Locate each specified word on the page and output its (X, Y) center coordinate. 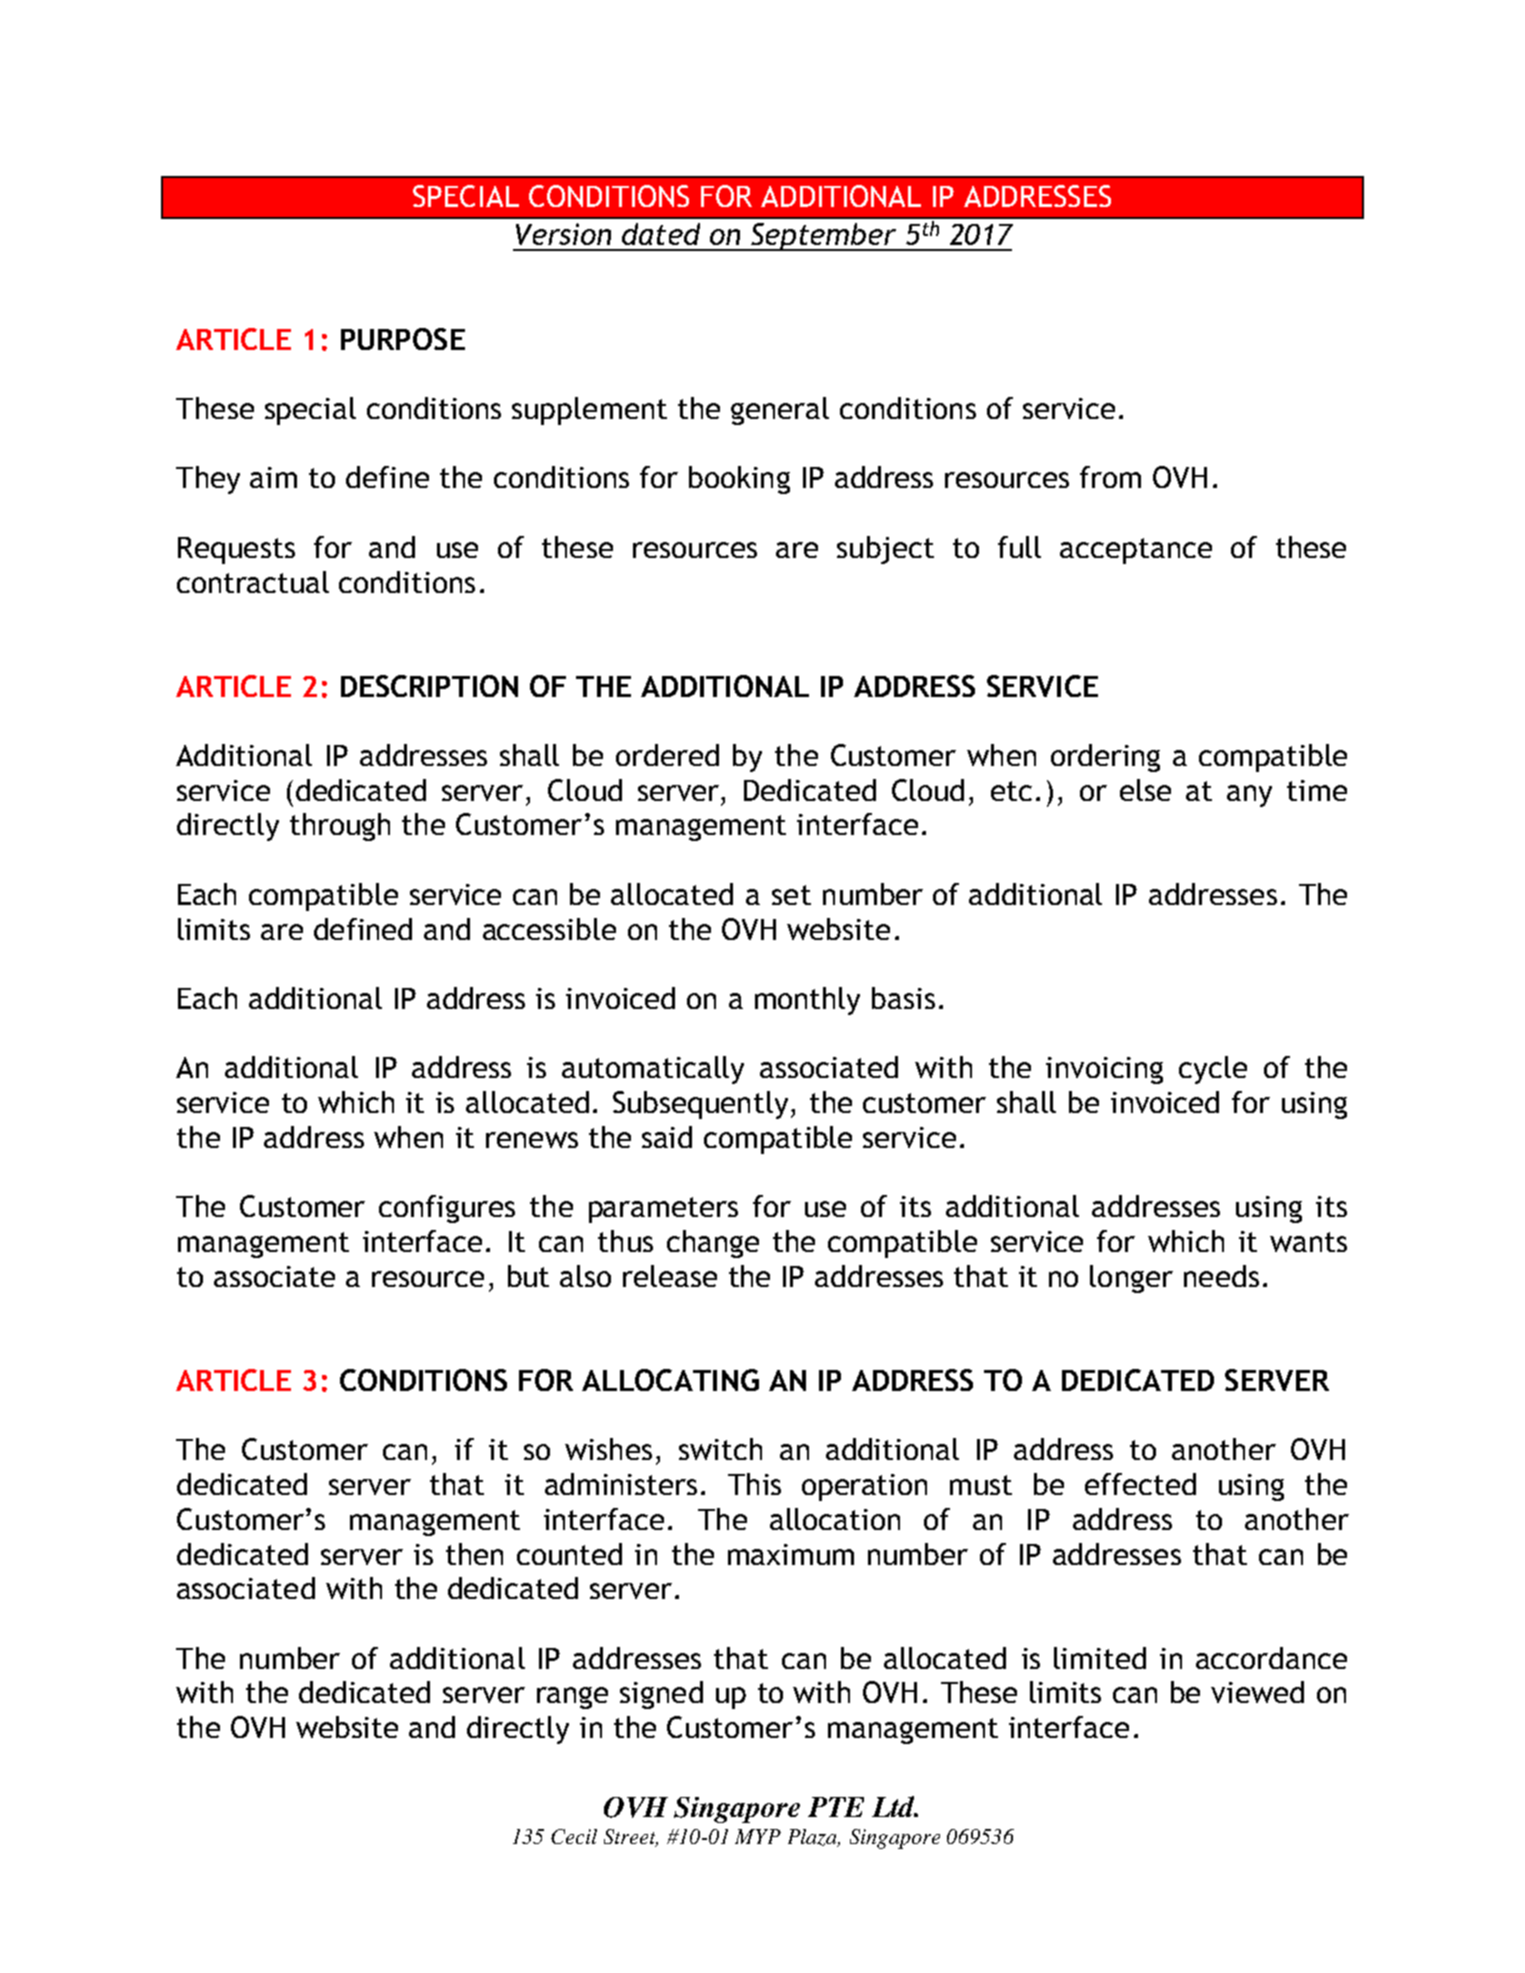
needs (1221, 1276)
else (1145, 790)
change (713, 1244)
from (1110, 477)
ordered (667, 755)
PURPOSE (403, 339)
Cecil (574, 1836)
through (340, 827)
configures (447, 1209)
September (824, 237)
